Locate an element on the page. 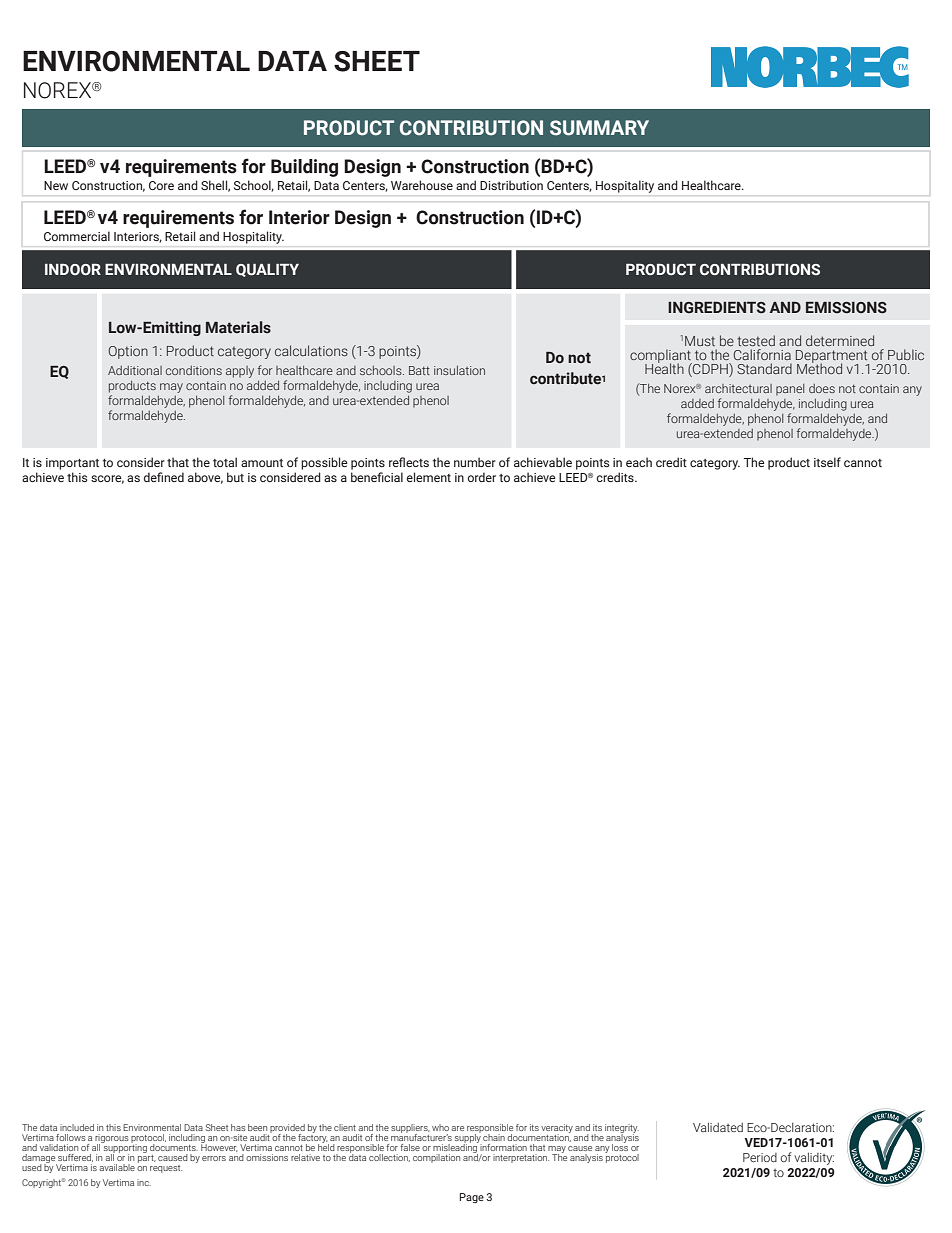 The image size is (952, 1233). SUMMARY is located at coordinates (599, 128).
